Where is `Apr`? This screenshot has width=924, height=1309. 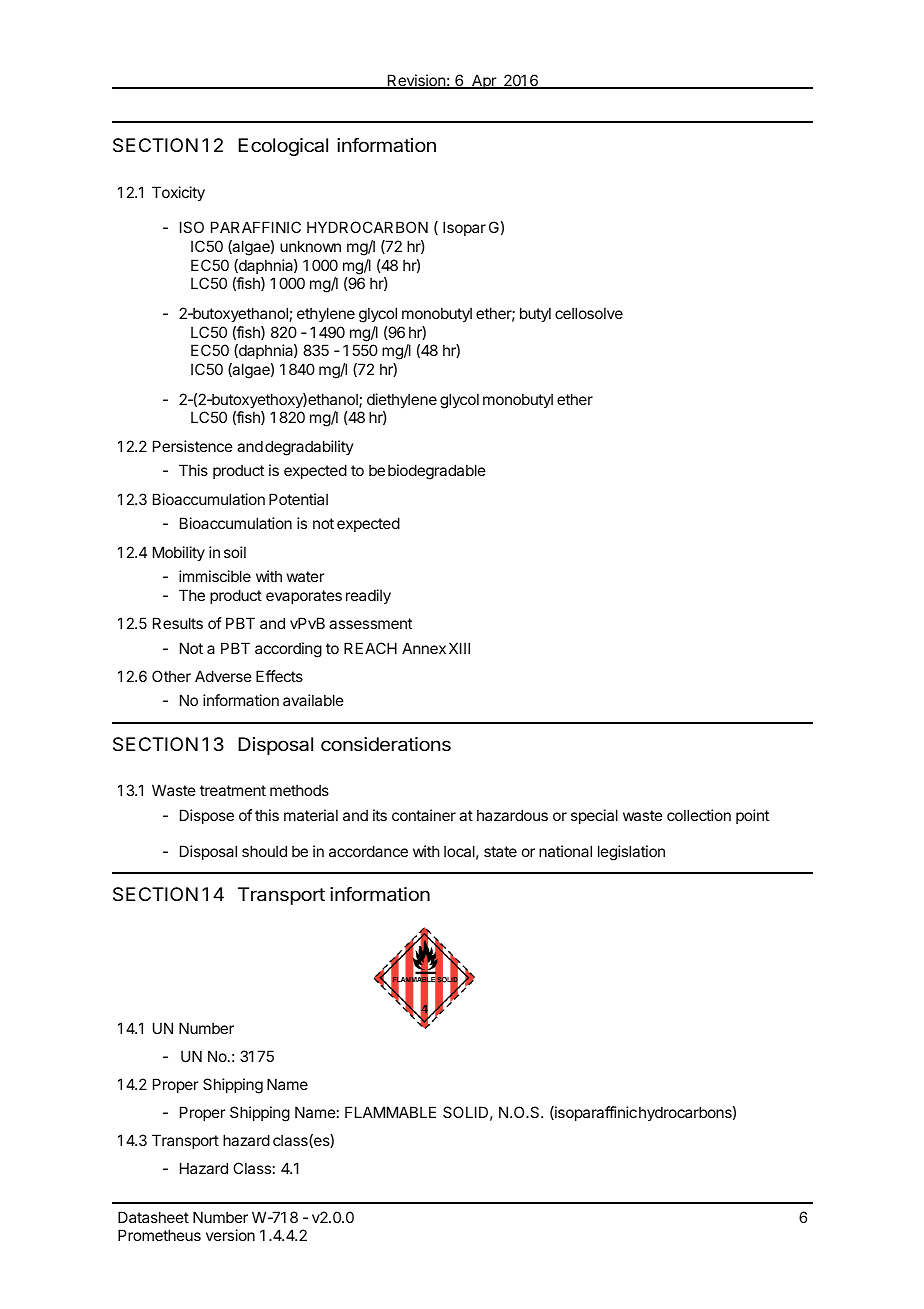 Apr is located at coordinates (484, 81).
